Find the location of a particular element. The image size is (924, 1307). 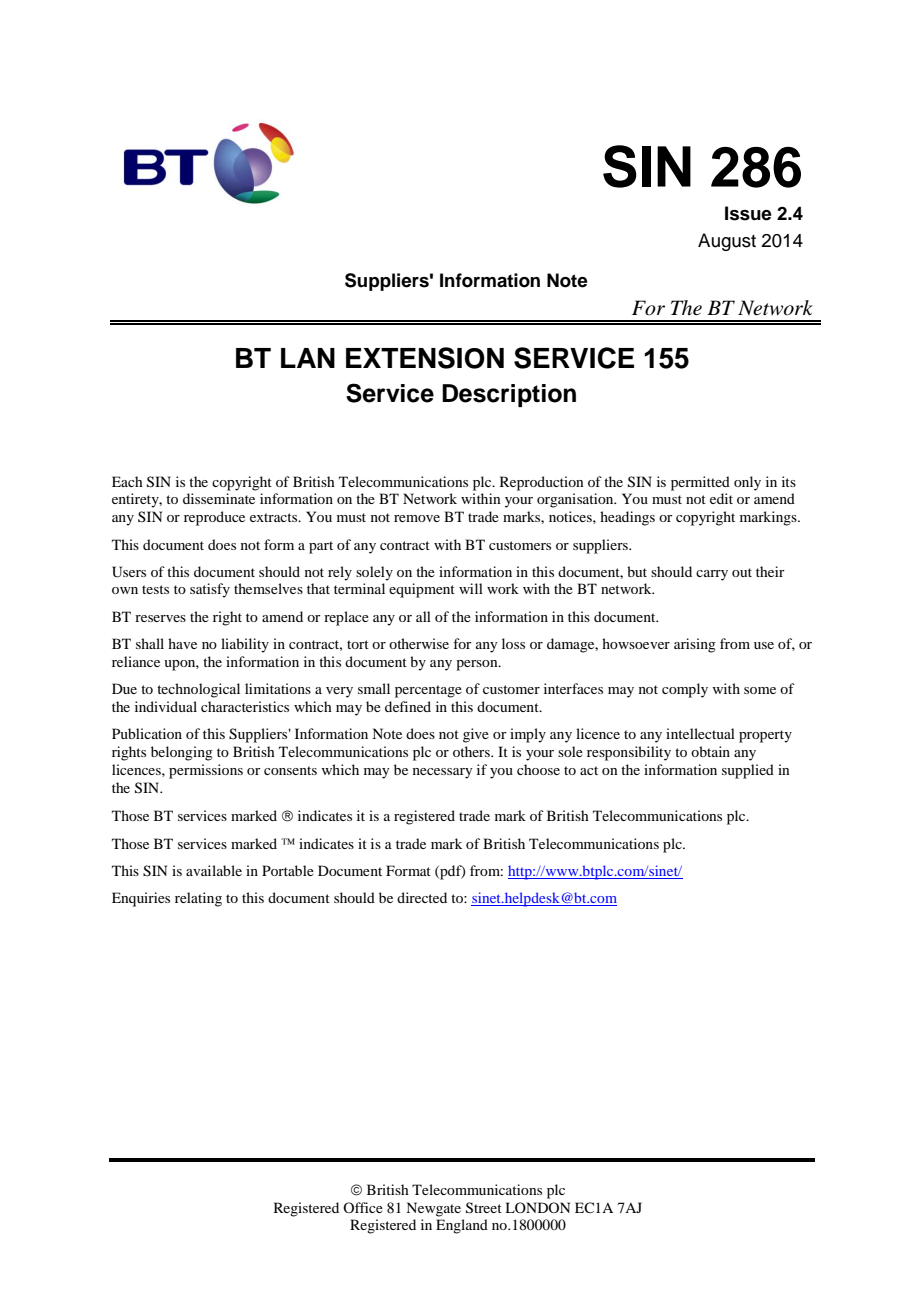

LONDON is located at coordinates (537, 1207).
